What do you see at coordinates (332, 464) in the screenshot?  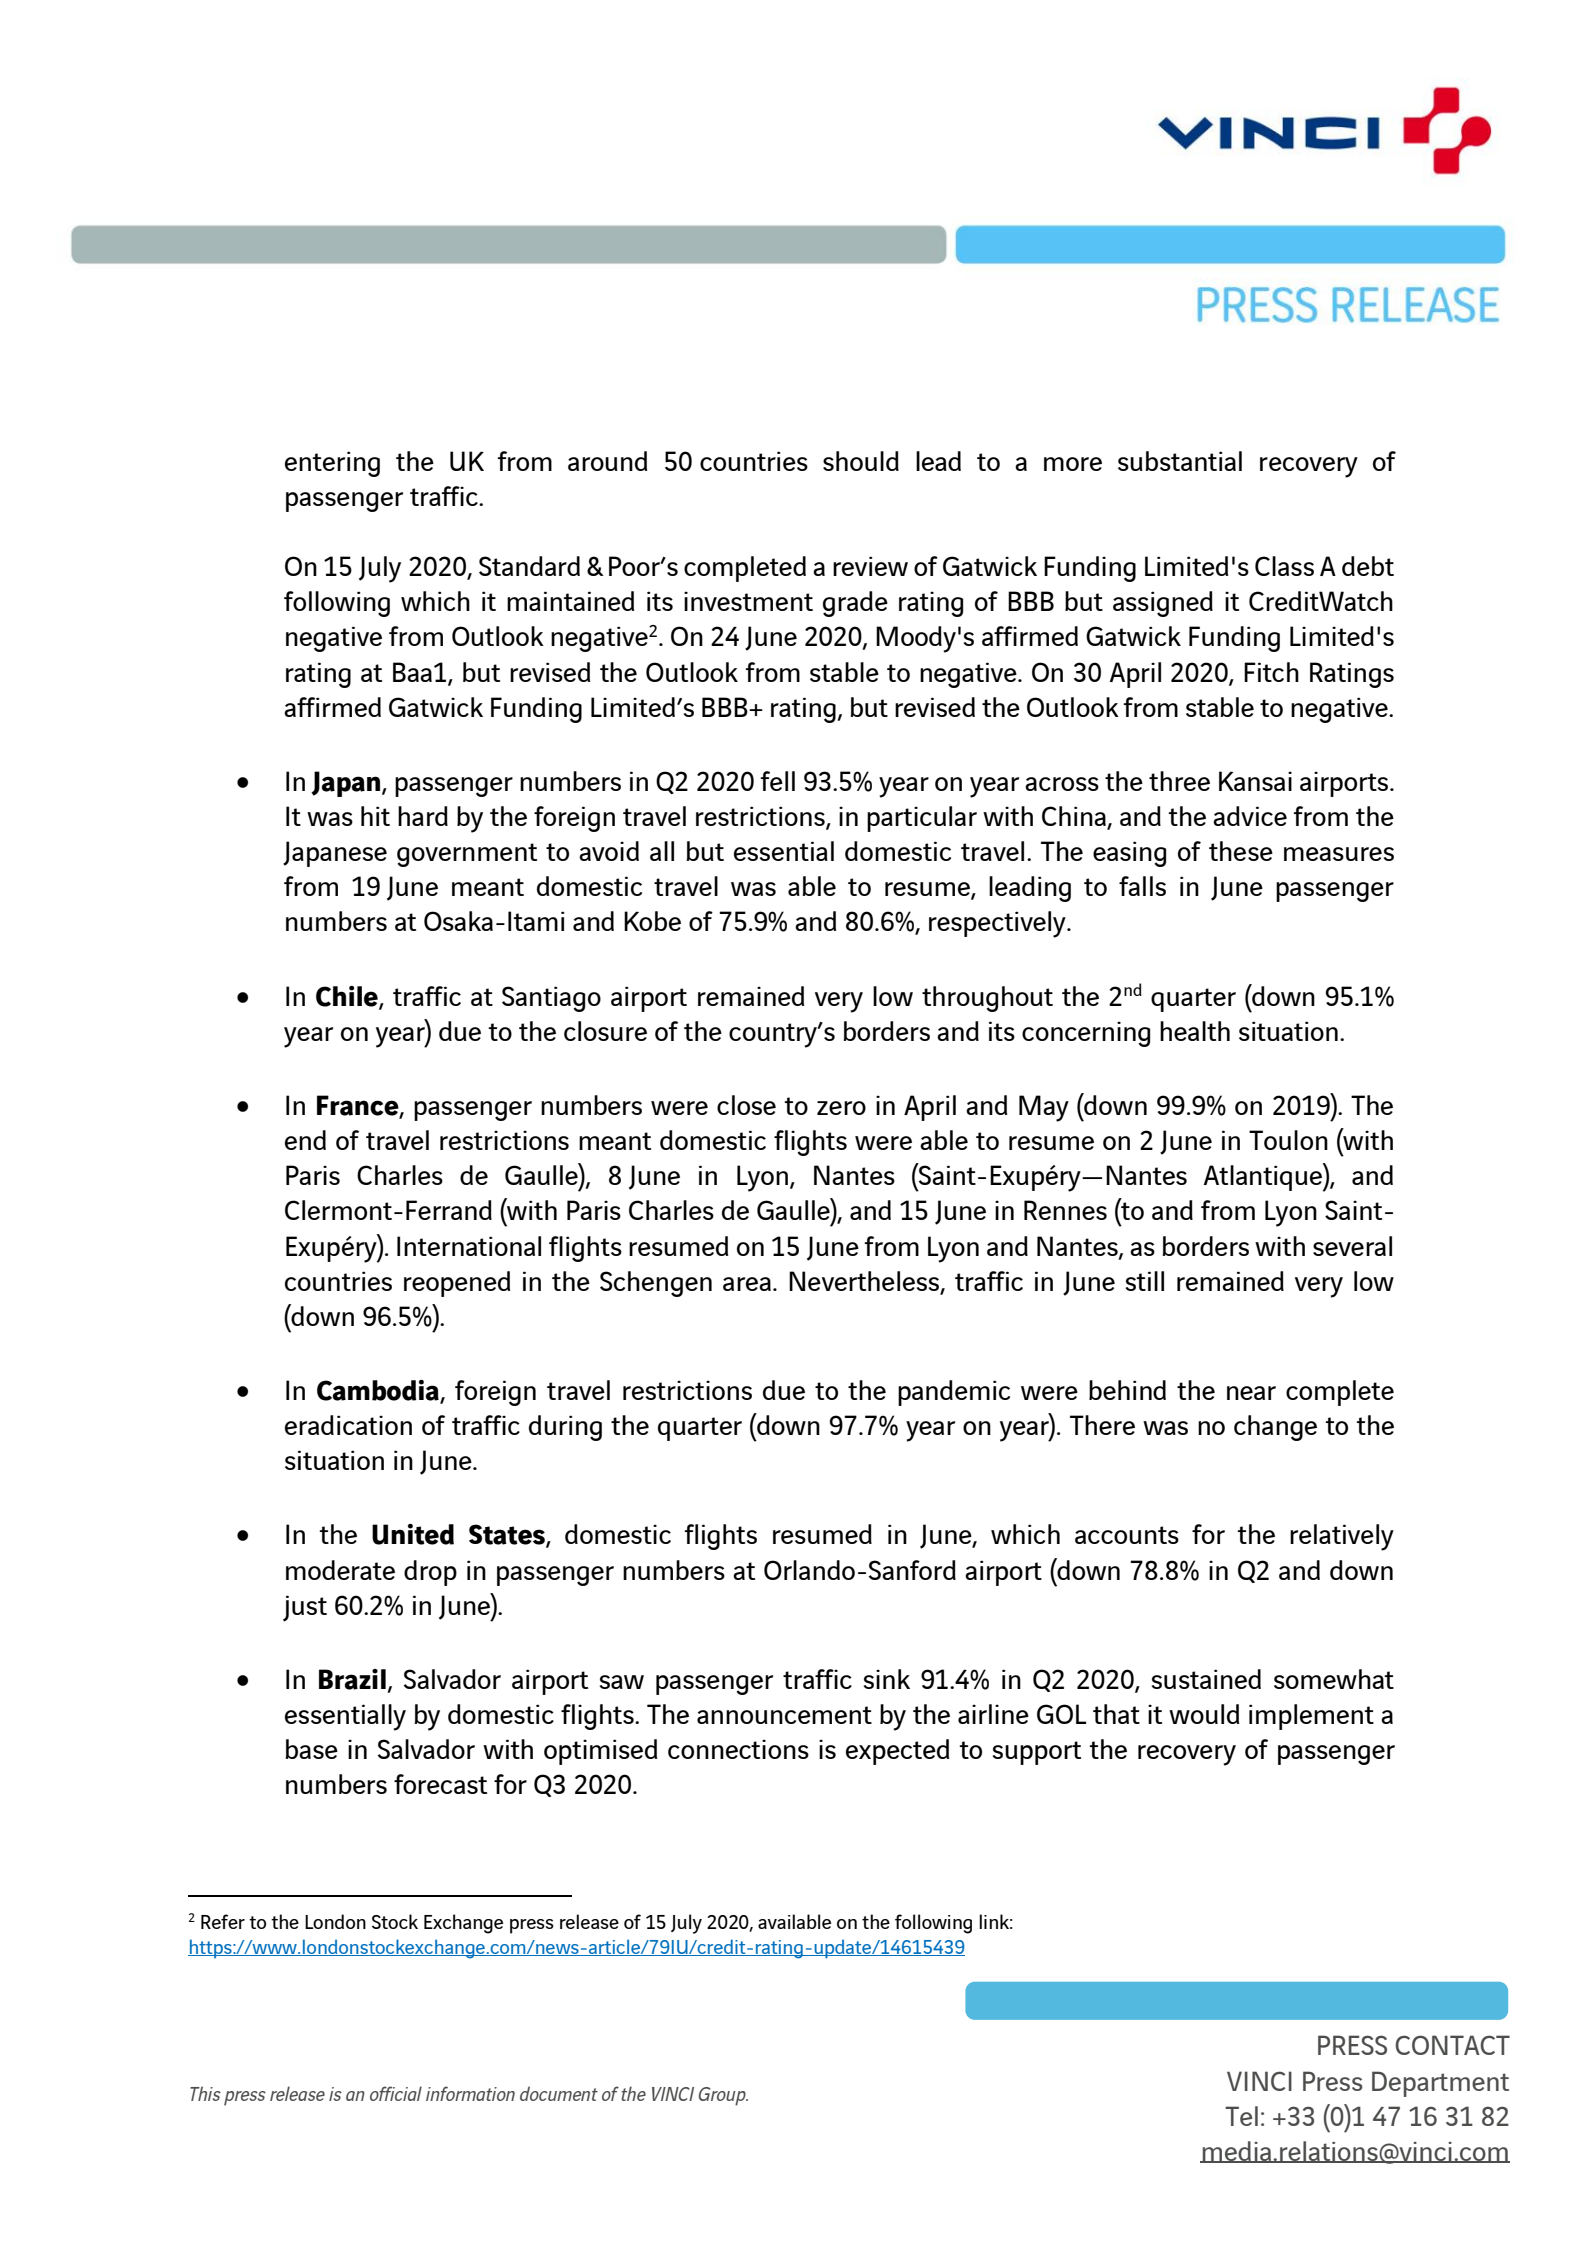 I see `entering` at bounding box center [332, 464].
